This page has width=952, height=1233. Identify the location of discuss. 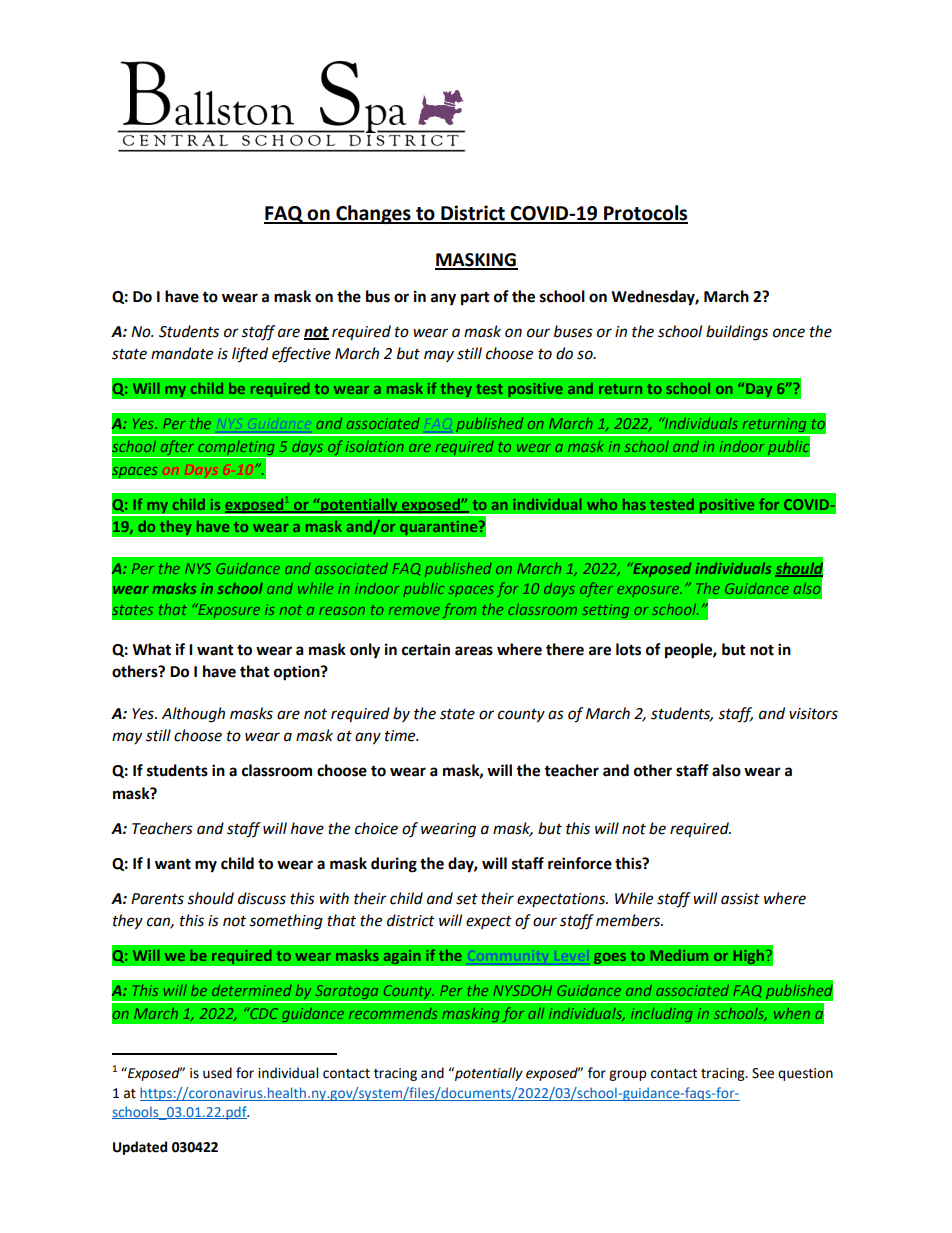
(262, 898).
